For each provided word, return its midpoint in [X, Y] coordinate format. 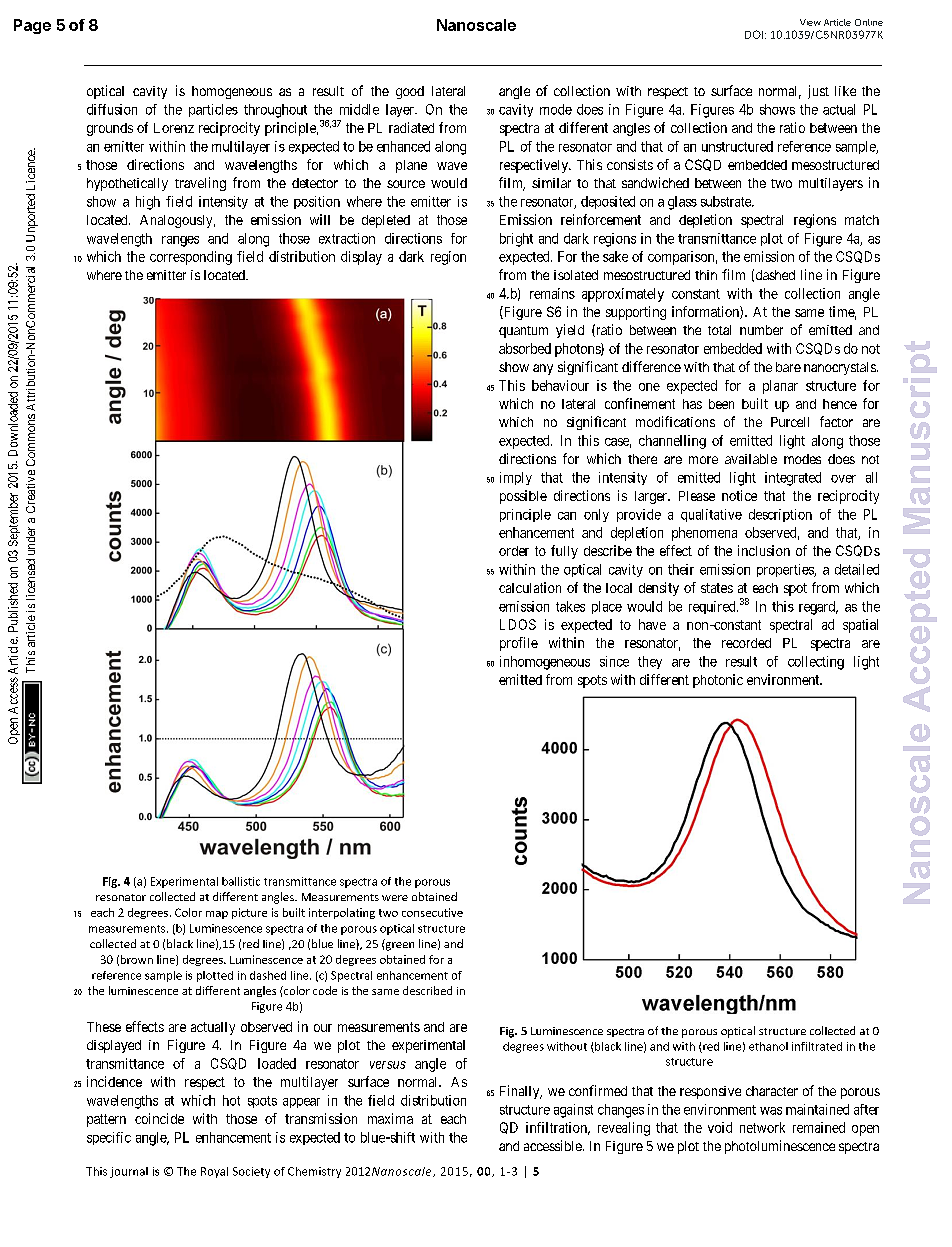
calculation [530, 587]
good [410, 92]
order [514, 551]
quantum [523, 332]
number [761, 330]
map [217, 915]
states [717, 588]
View [810, 22]
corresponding [191, 258]
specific [109, 1138]
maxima [390, 1118]
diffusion [112, 109]
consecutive [432, 912]
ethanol [768, 1046]
